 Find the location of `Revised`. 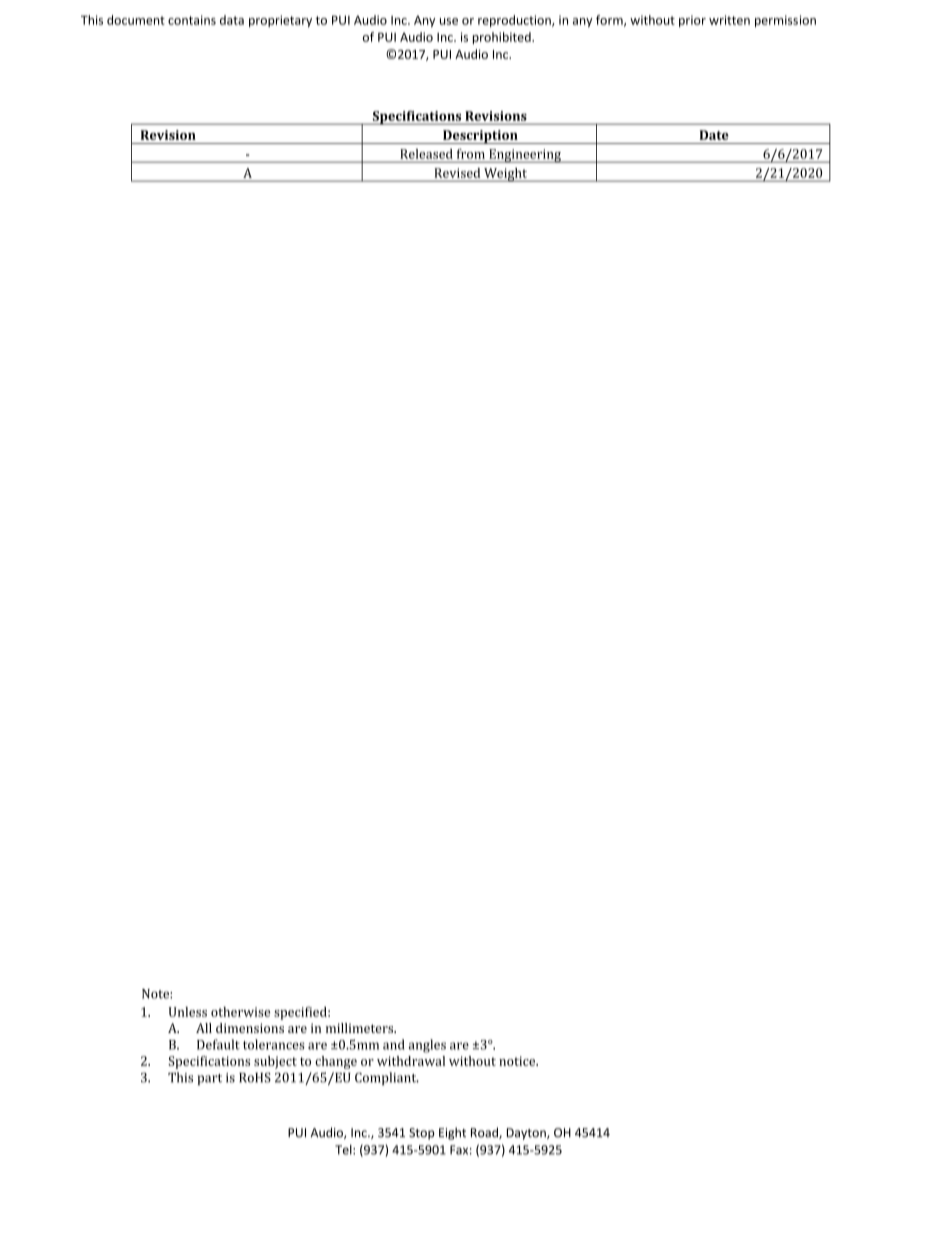

Revised is located at coordinates (457, 173).
